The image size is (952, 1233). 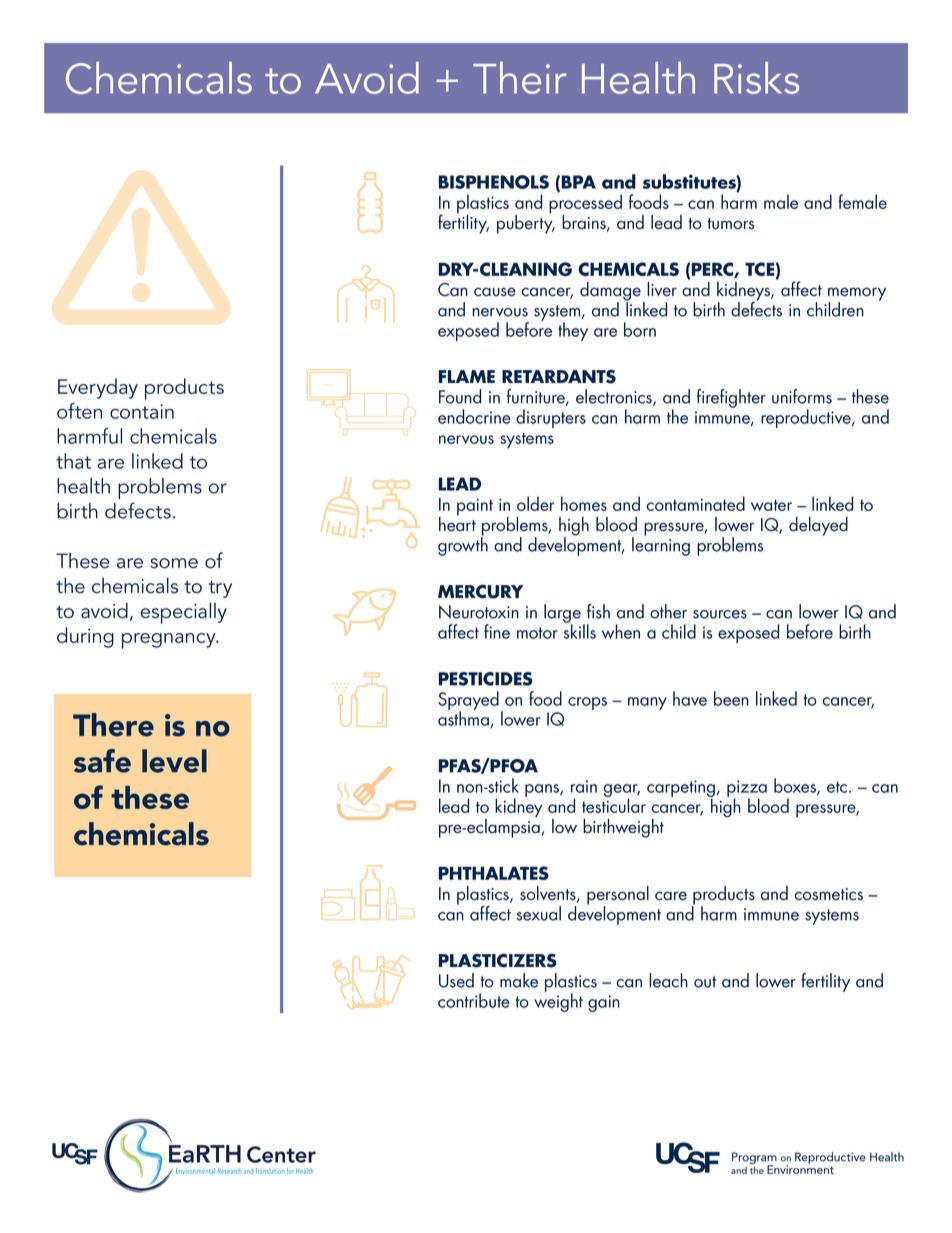 What do you see at coordinates (731, 698) in the screenshot?
I see `been` at bounding box center [731, 698].
